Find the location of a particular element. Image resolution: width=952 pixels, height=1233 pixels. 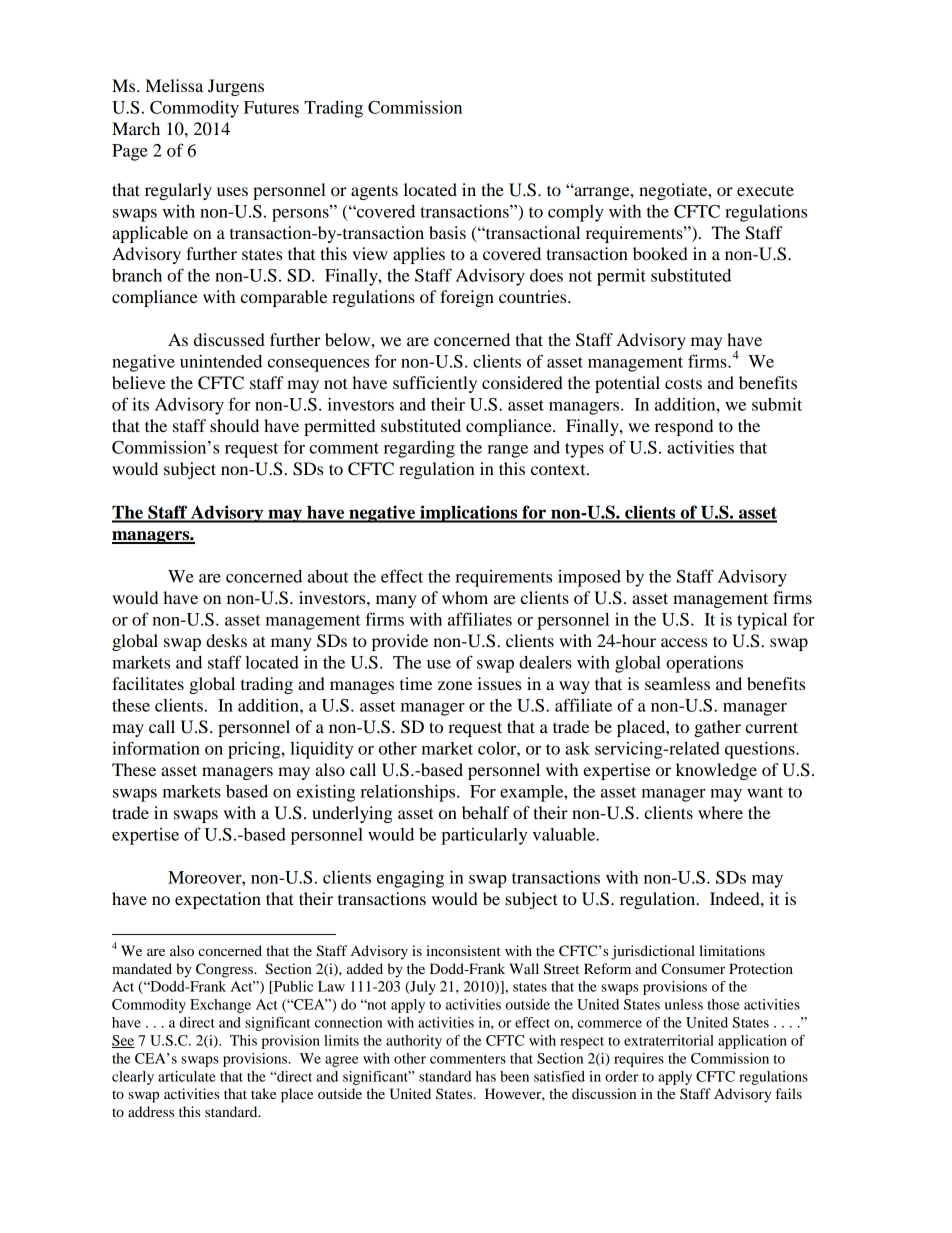

execute is located at coordinates (765, 190).
